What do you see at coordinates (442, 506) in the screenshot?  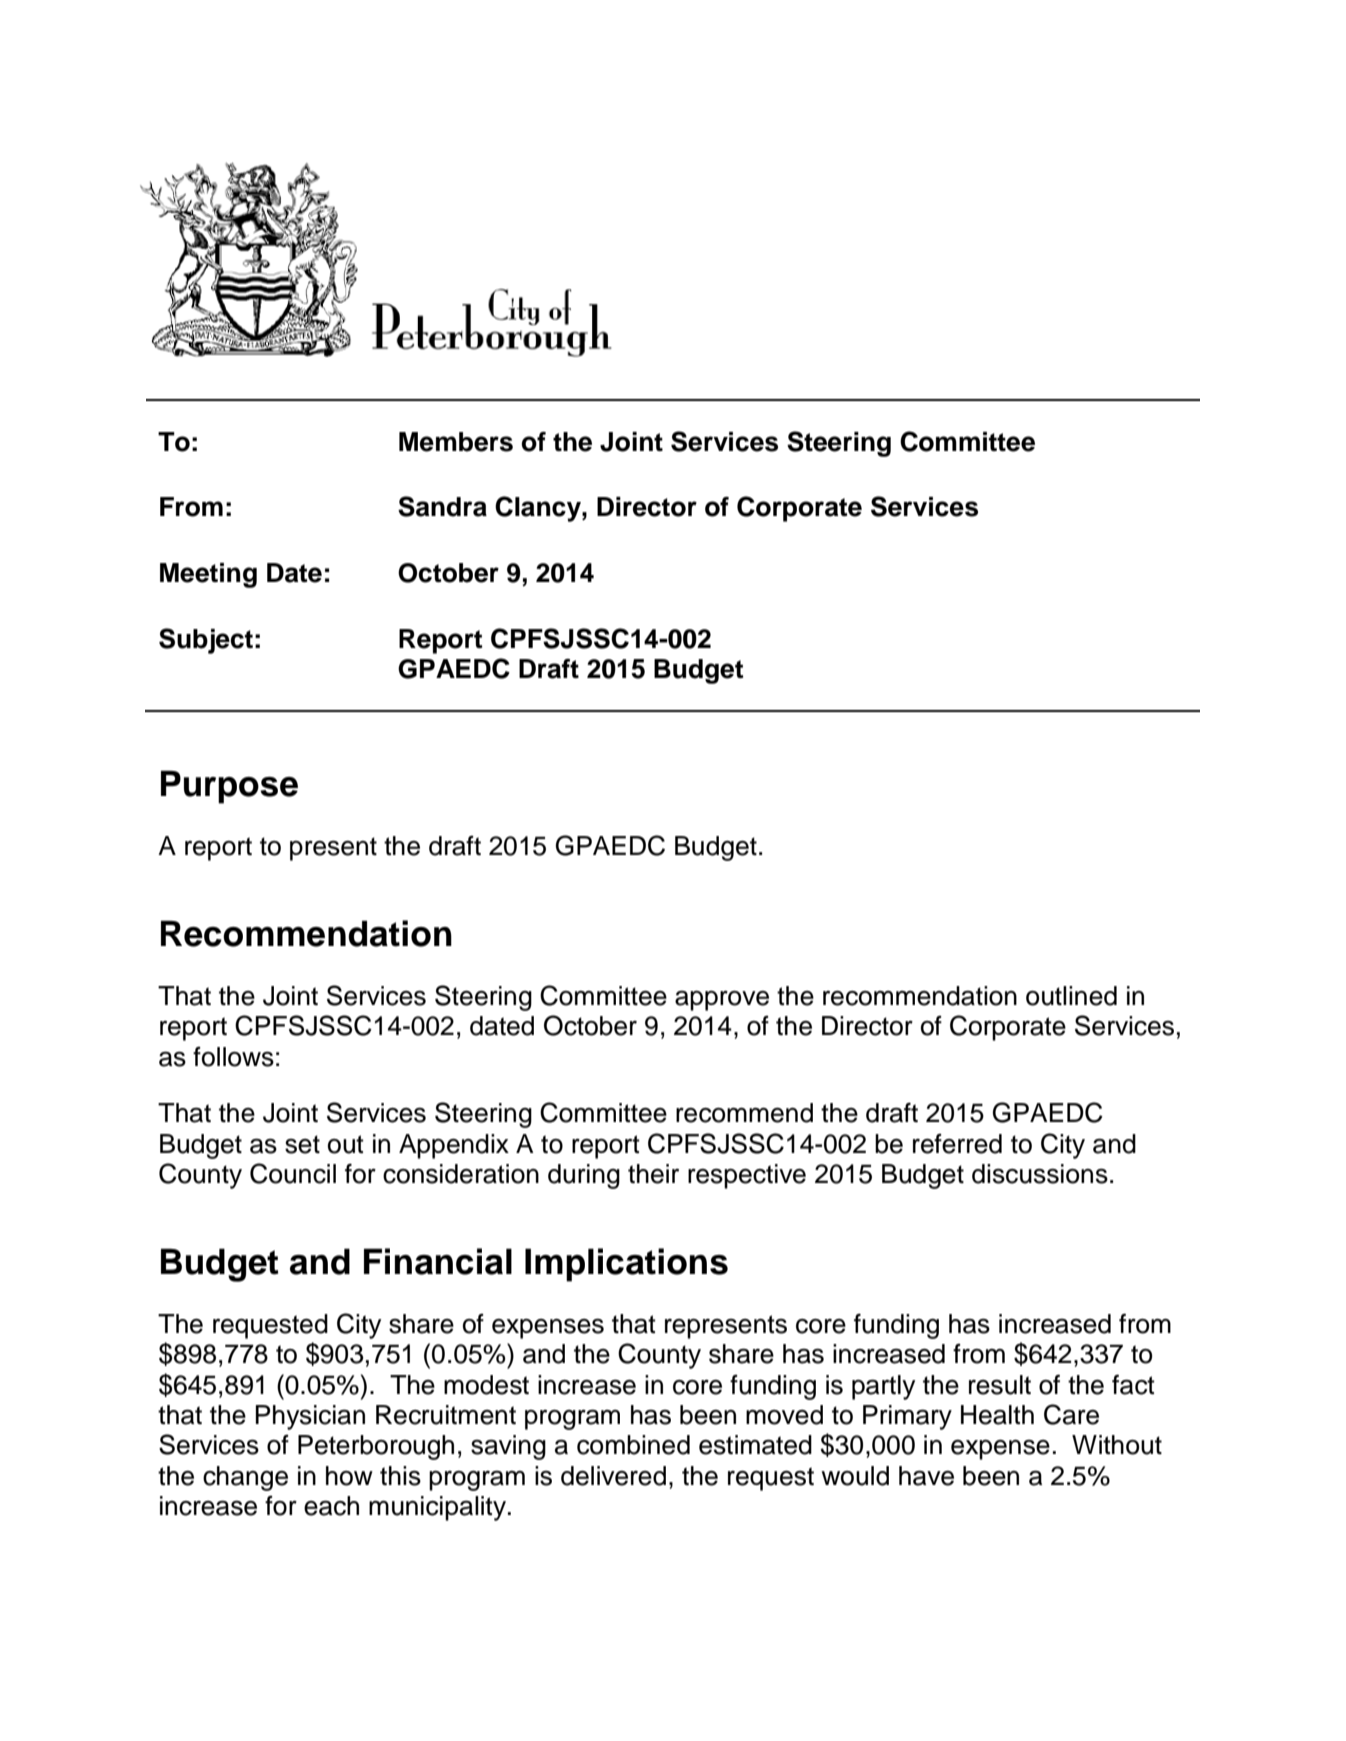 I see `Sandra` at bounding box center [442, 506].
